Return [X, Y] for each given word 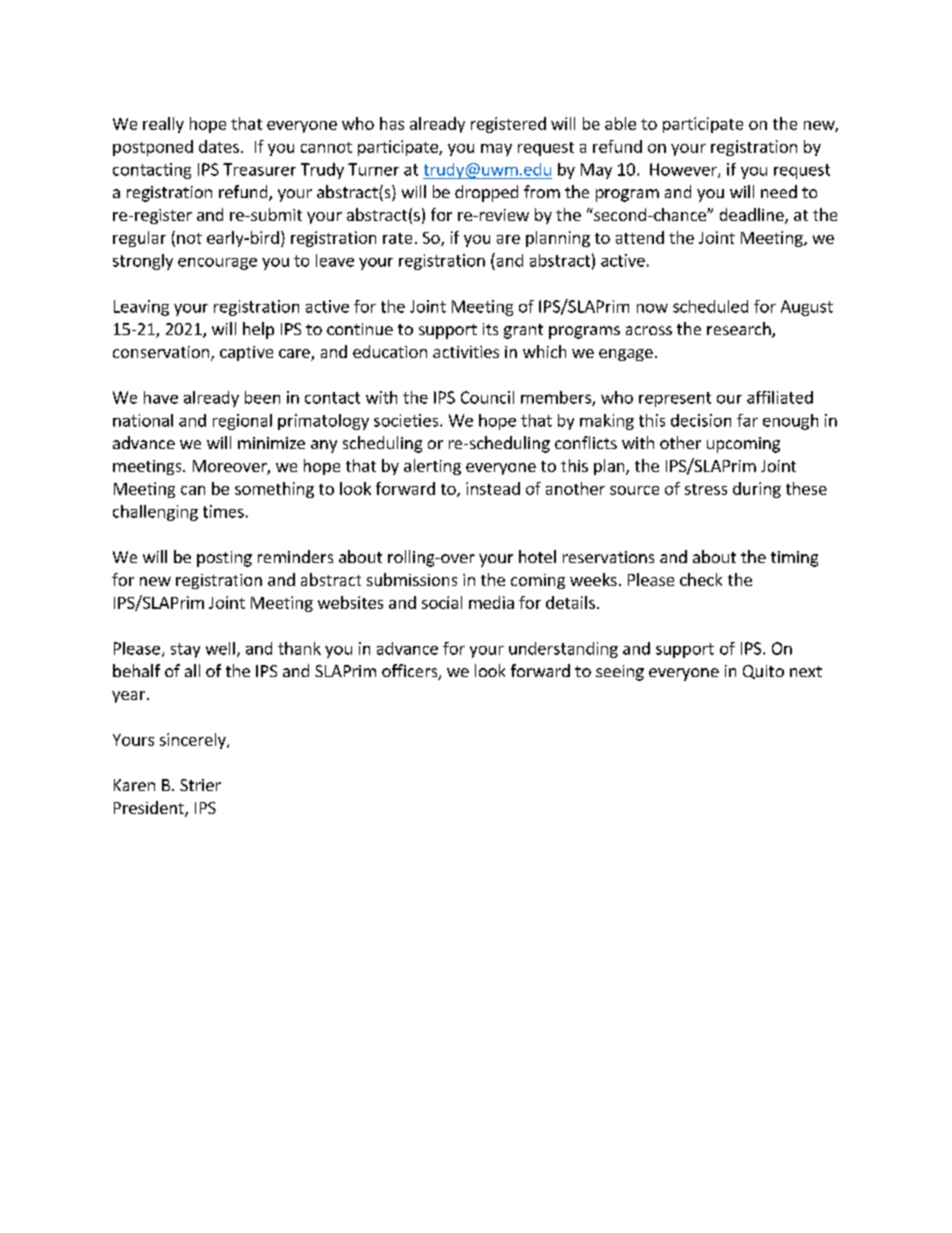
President [150, 809]
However [684, 170]
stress [706, 489]
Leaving [141, 308]
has [392, 123]
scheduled [710, 306]
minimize [271, 443]
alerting [432, 467]
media [491, 602]
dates [219, 146]
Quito [763, 672]
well [220, 648]
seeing [620, 673]
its [490, 329]
